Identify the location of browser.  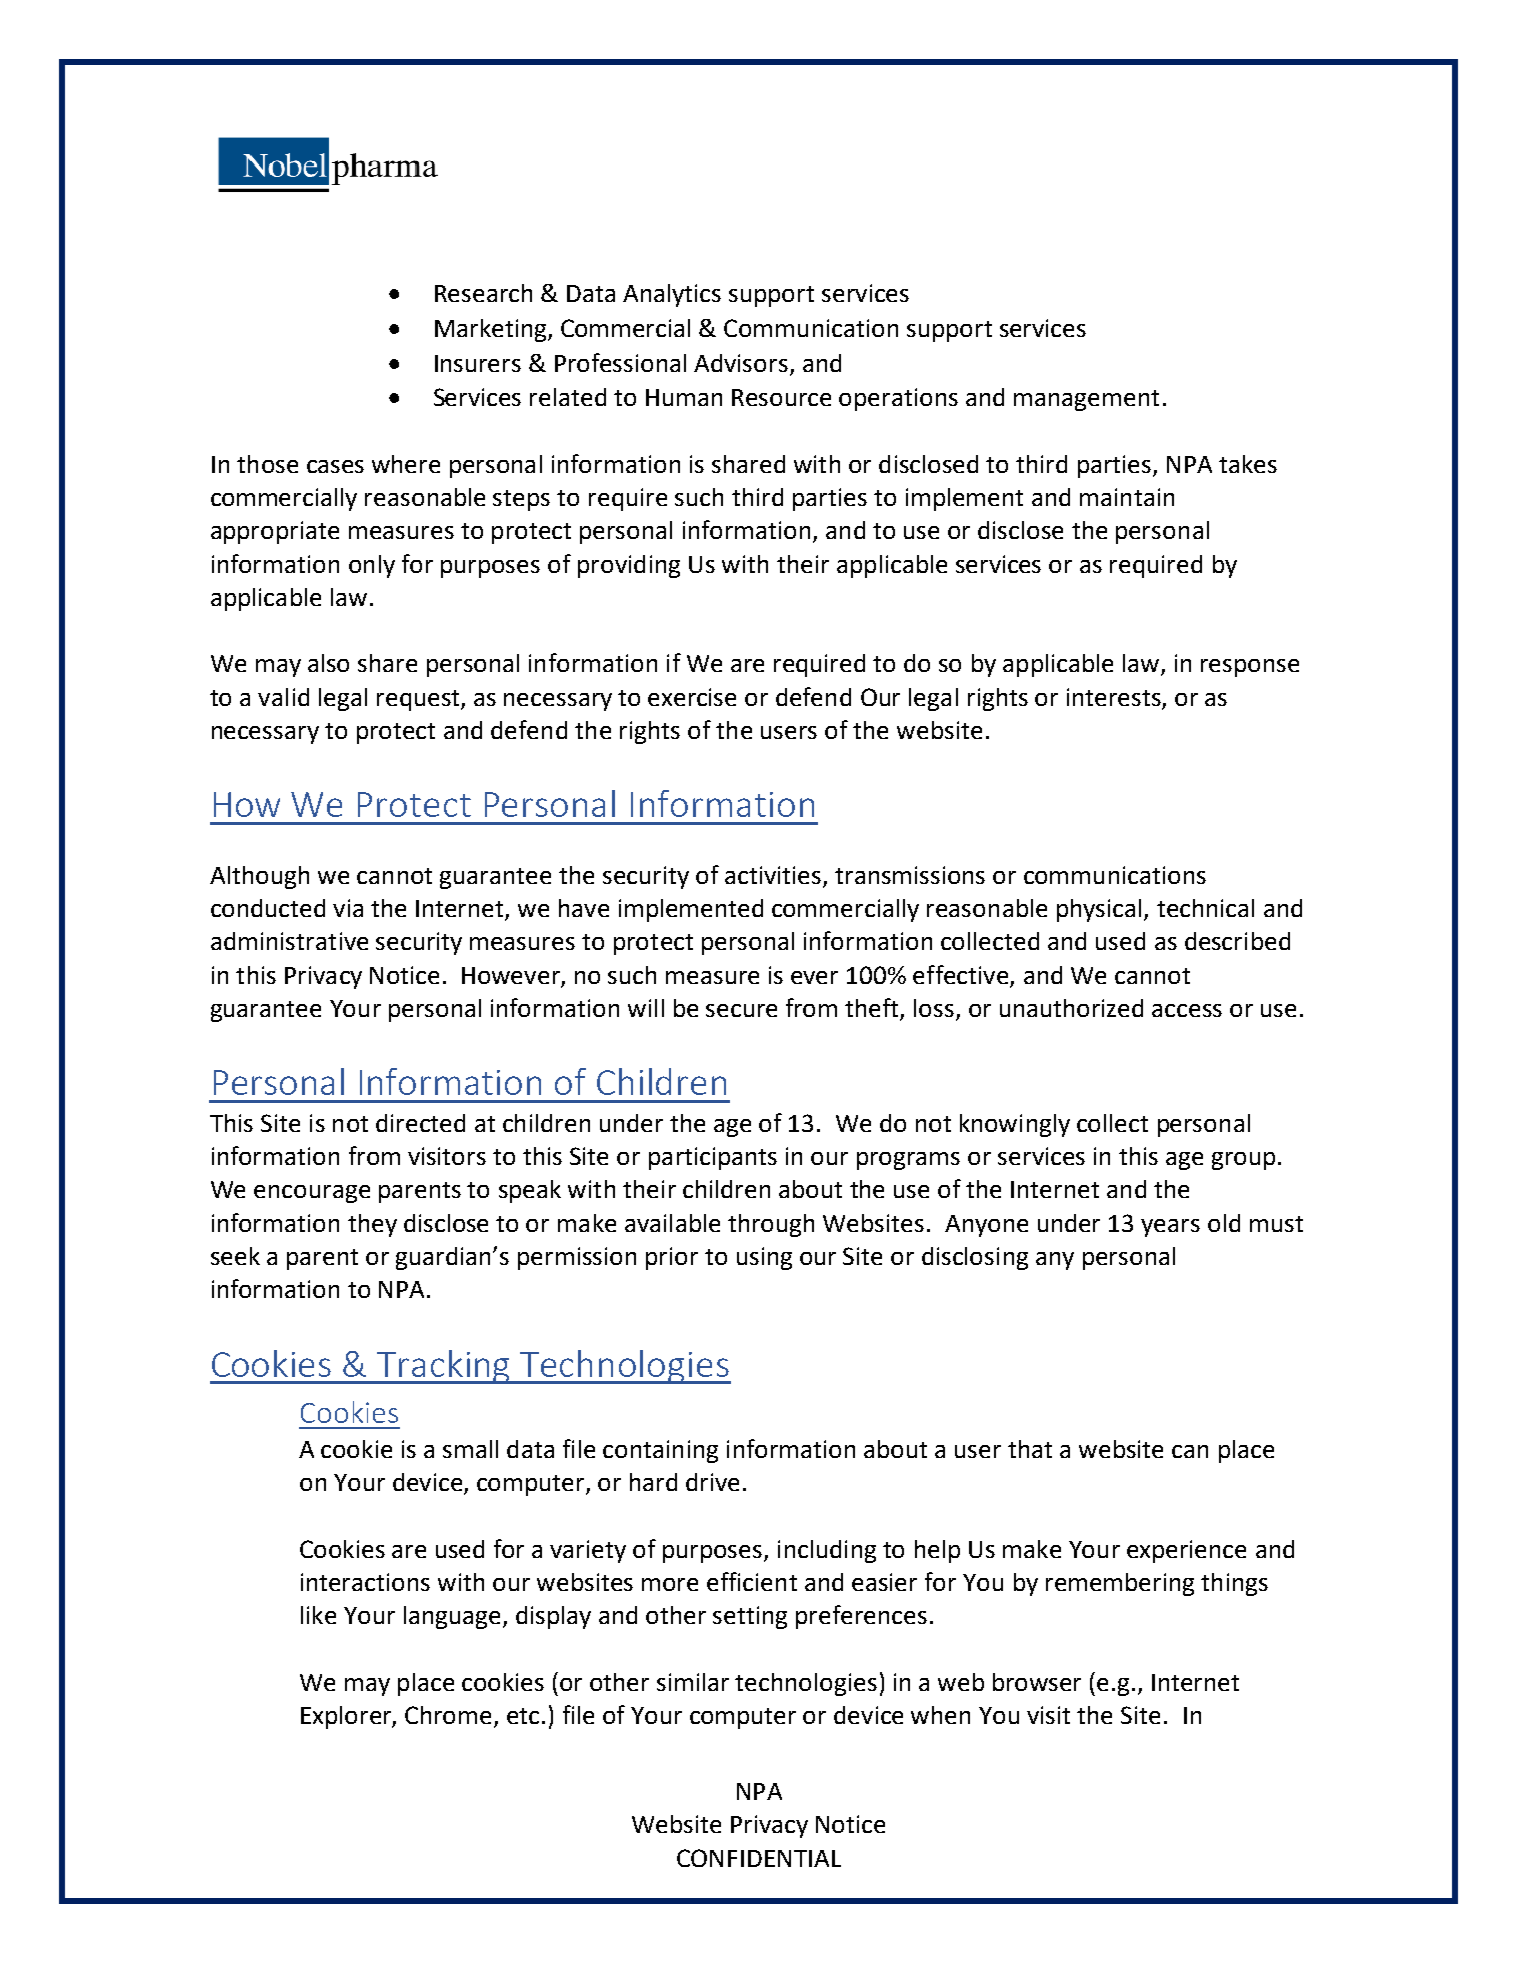
(1037, 1682).
